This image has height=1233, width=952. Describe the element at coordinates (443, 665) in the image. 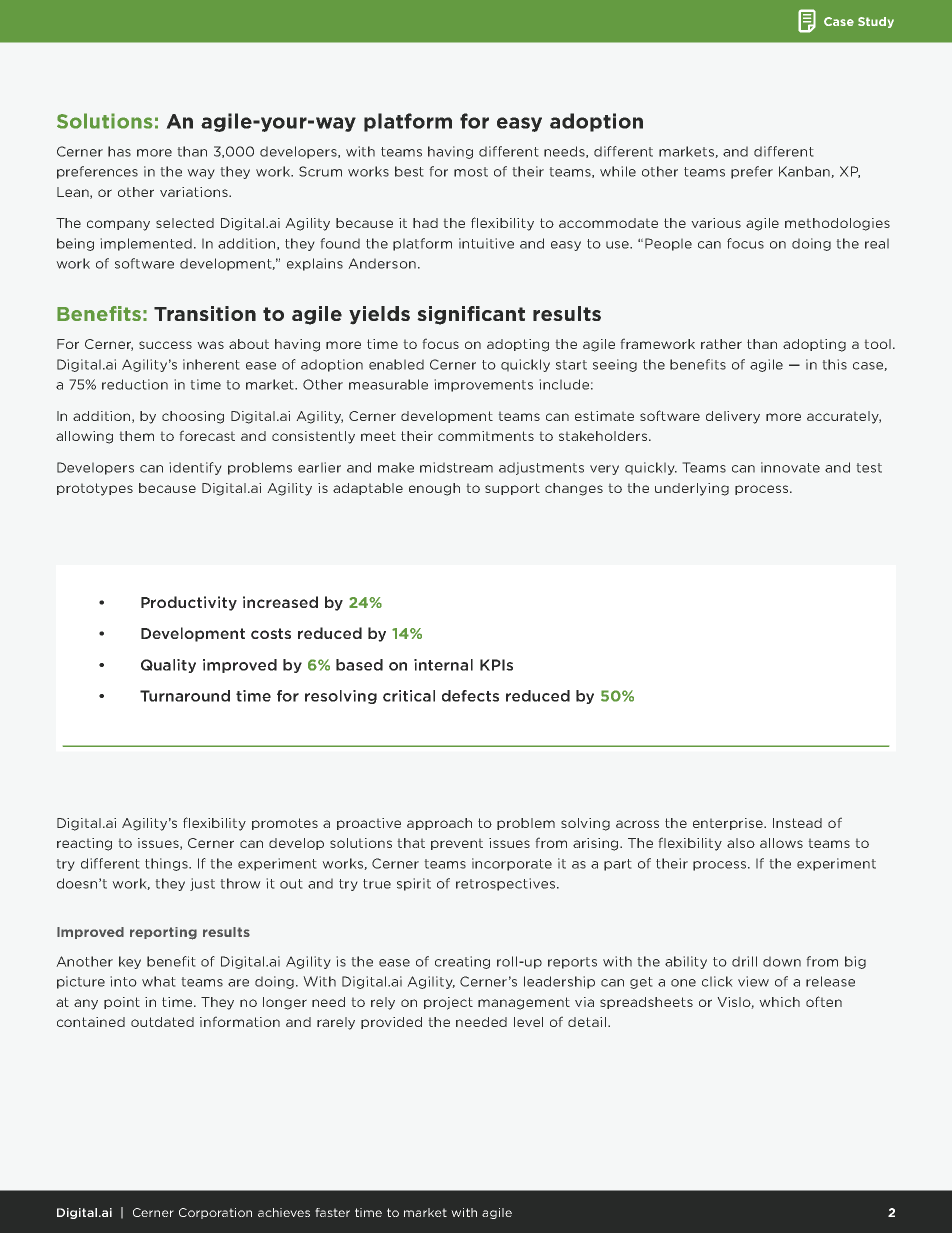

I see `internal` at that location.
